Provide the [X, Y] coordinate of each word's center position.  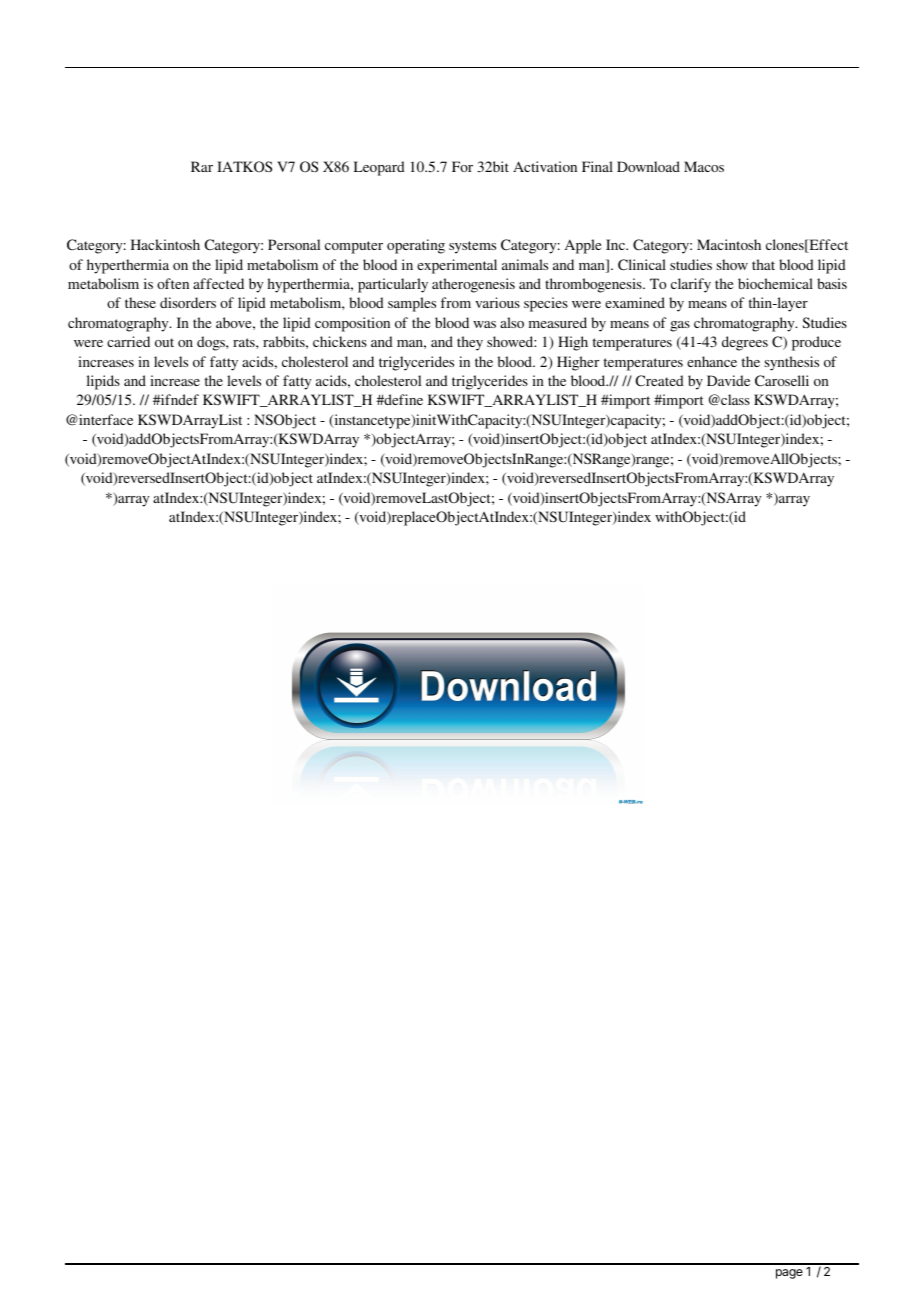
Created [660, 380]
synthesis [792, 363]
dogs [212, 343]
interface [105, 419]
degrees [745, 343]
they [470, 343]
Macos [704, 166]
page [789, 1274]
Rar [202, 166]
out [164, 342]
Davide [728, 380]
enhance [712, 361]
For [462, 166]
